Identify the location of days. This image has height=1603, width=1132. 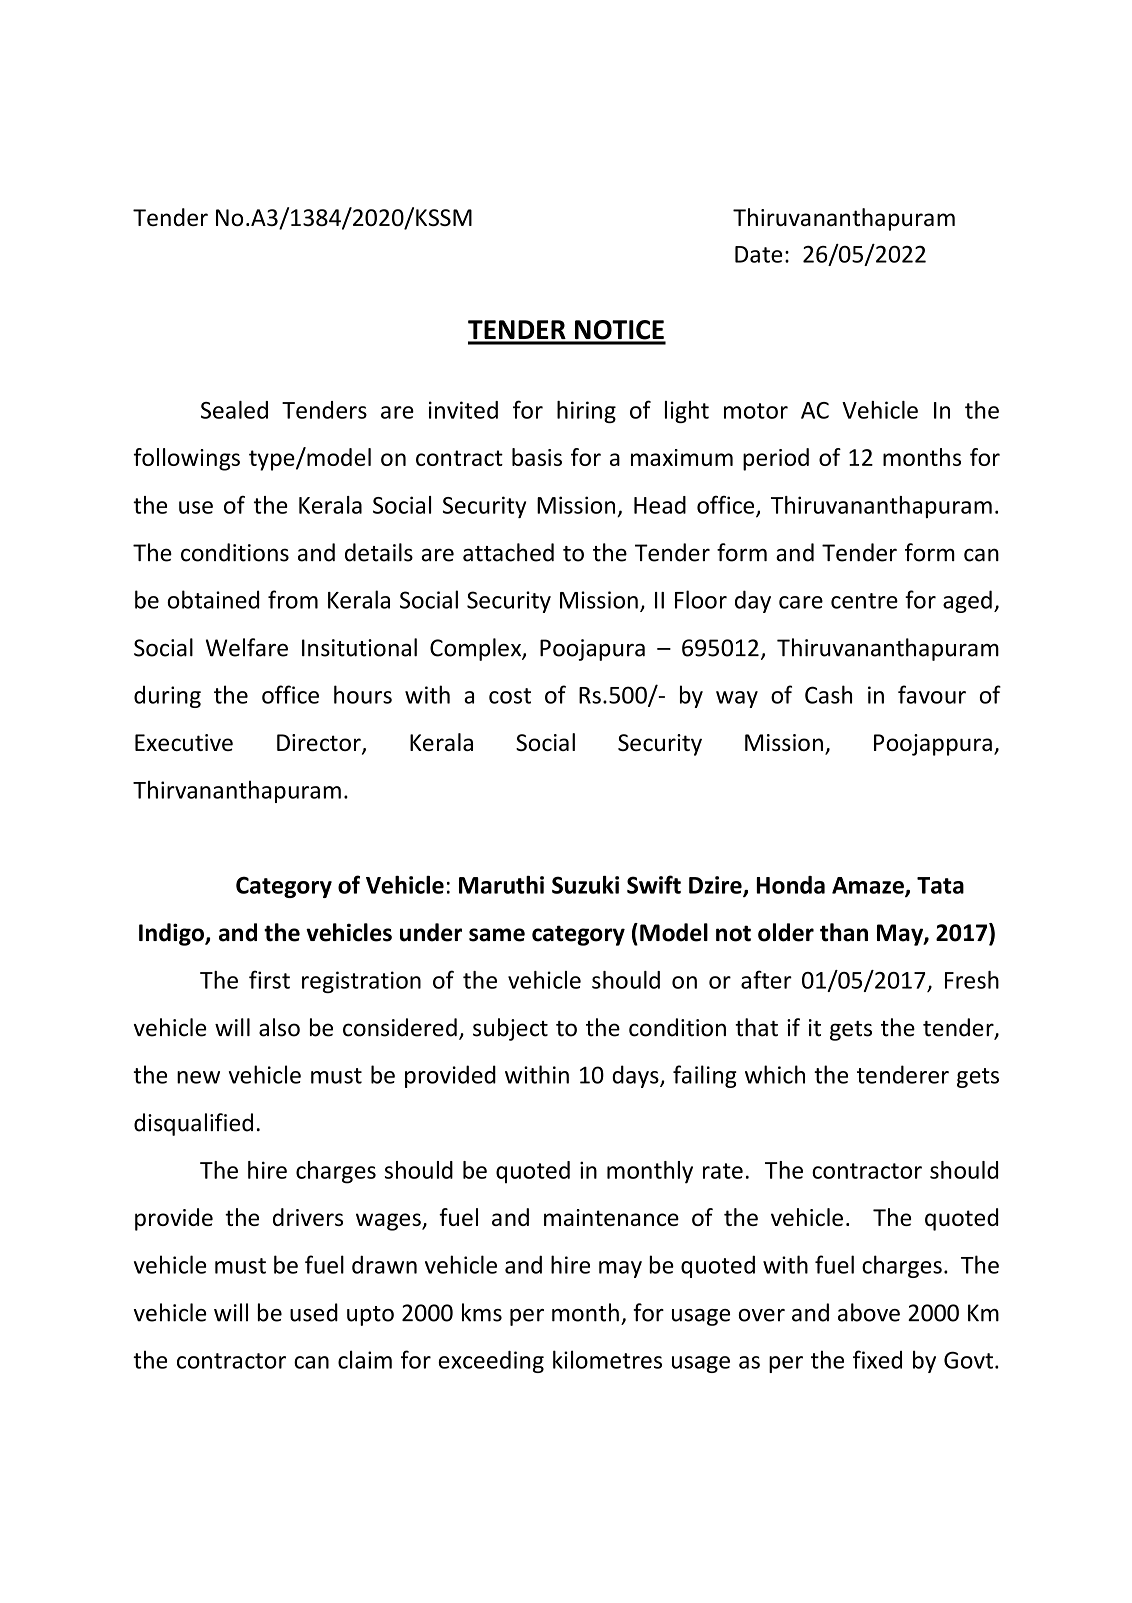
(636, 1076).
